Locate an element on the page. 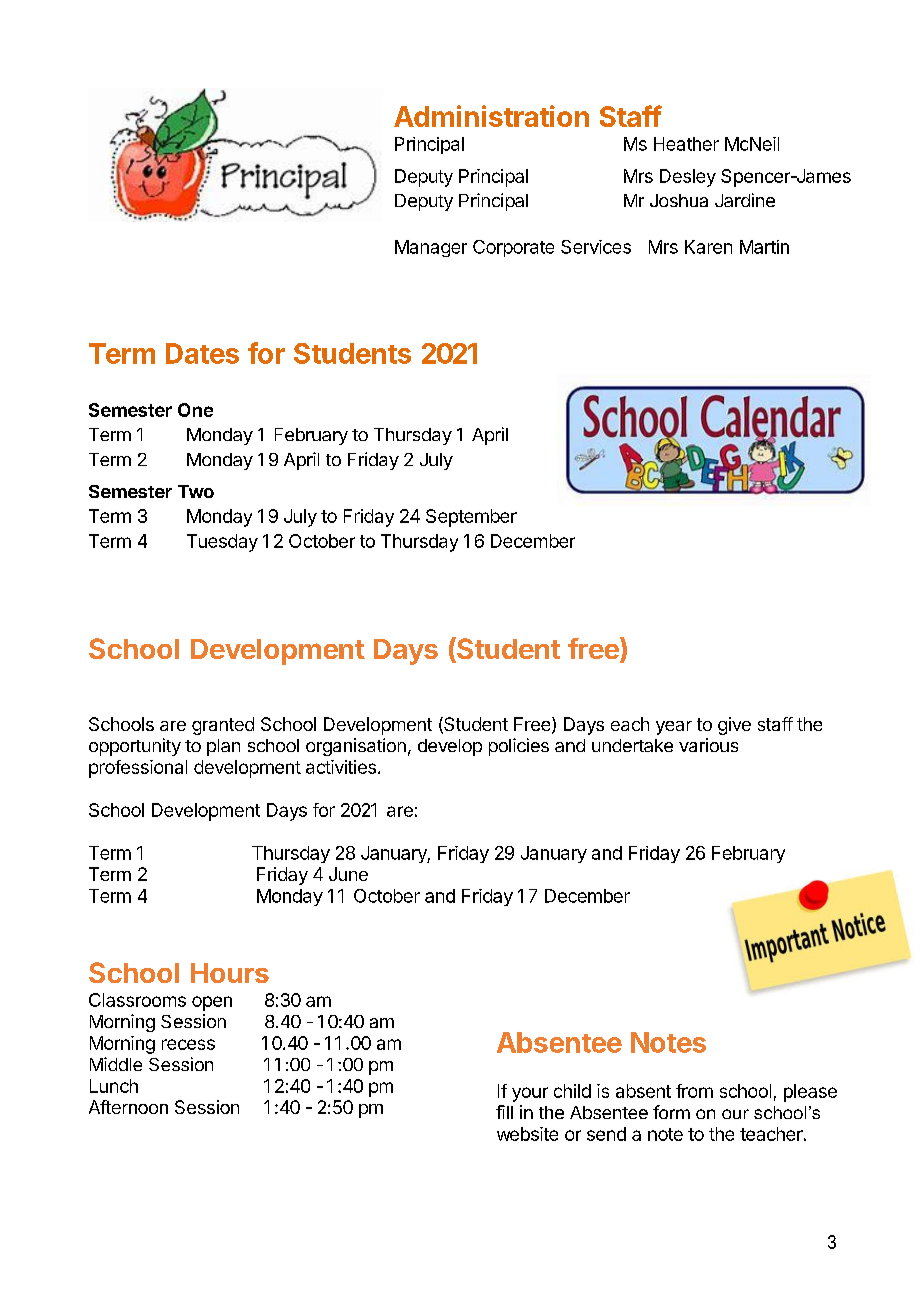  policies is located at coordinates (519, 747).
